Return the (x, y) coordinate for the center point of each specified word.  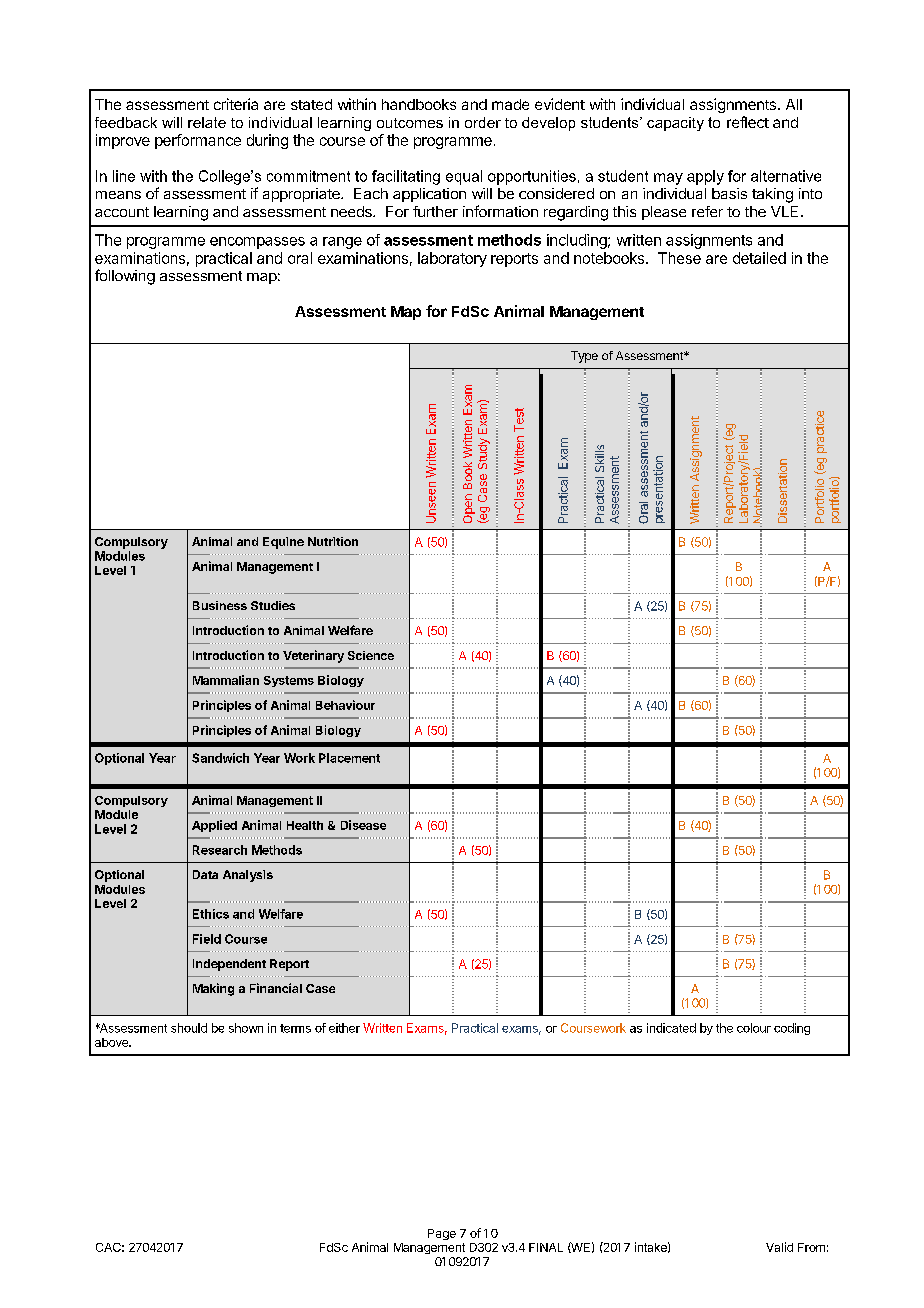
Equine (283, 543)
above (112, 1042)
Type (584, 357)
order (483, 122)
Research (220, 850)
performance (198, 141)
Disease (363, 825)
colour (754, 1028)
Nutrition (333, 541)
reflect (748, 122)
